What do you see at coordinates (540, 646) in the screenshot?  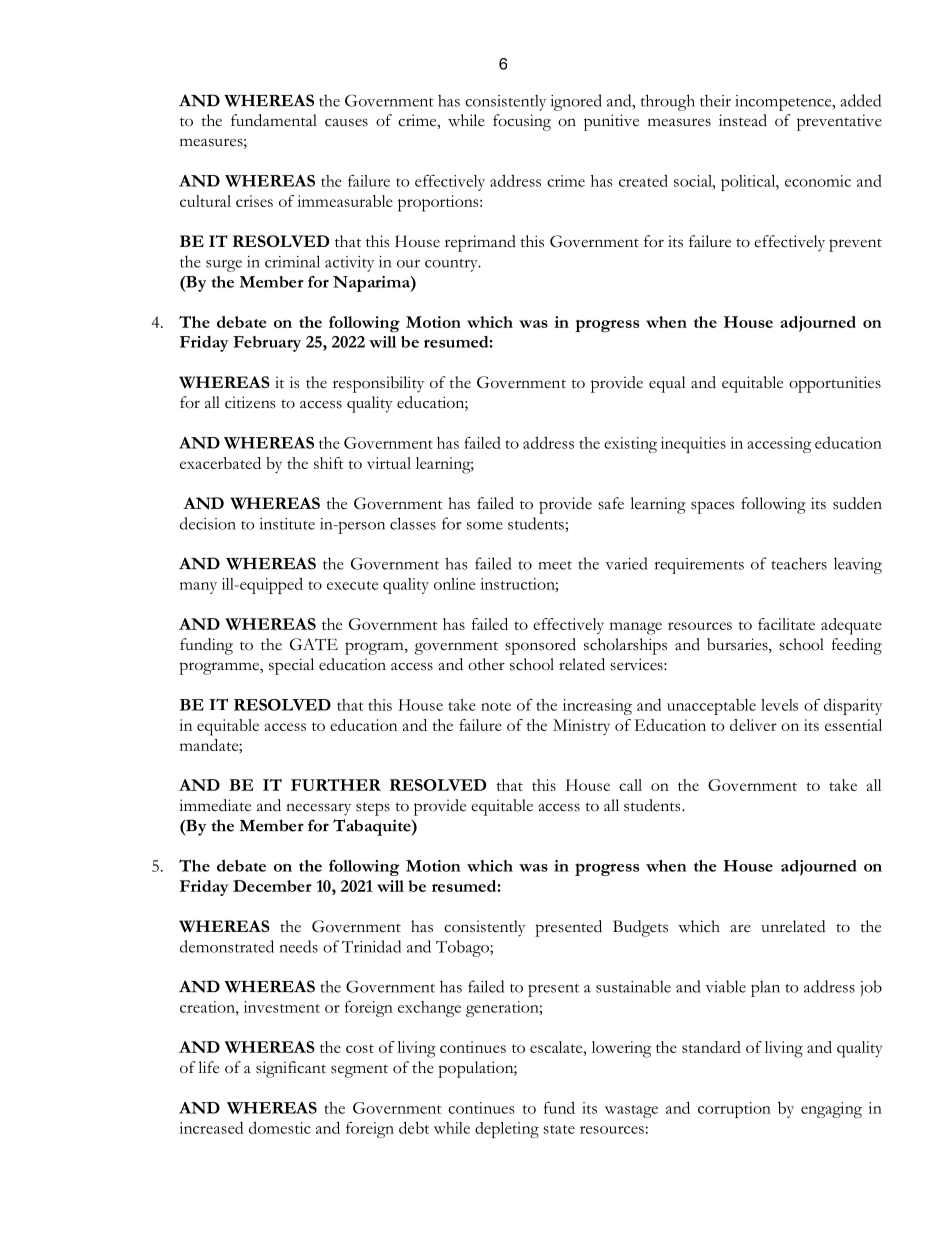 I see `sponsored` at bounding box center [540, 646].
